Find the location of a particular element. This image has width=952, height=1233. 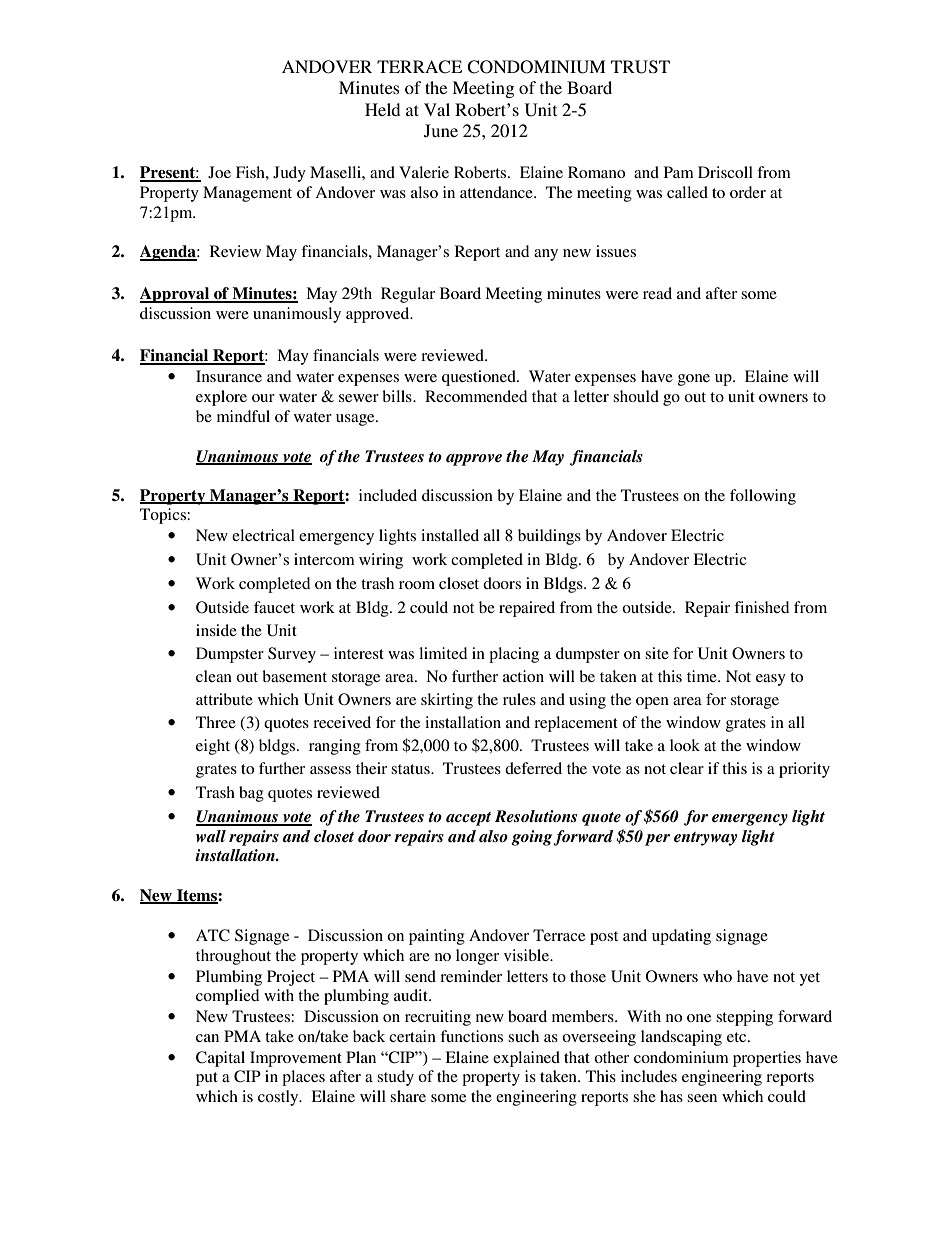

Recommended is located at coordinates (476, 396).
